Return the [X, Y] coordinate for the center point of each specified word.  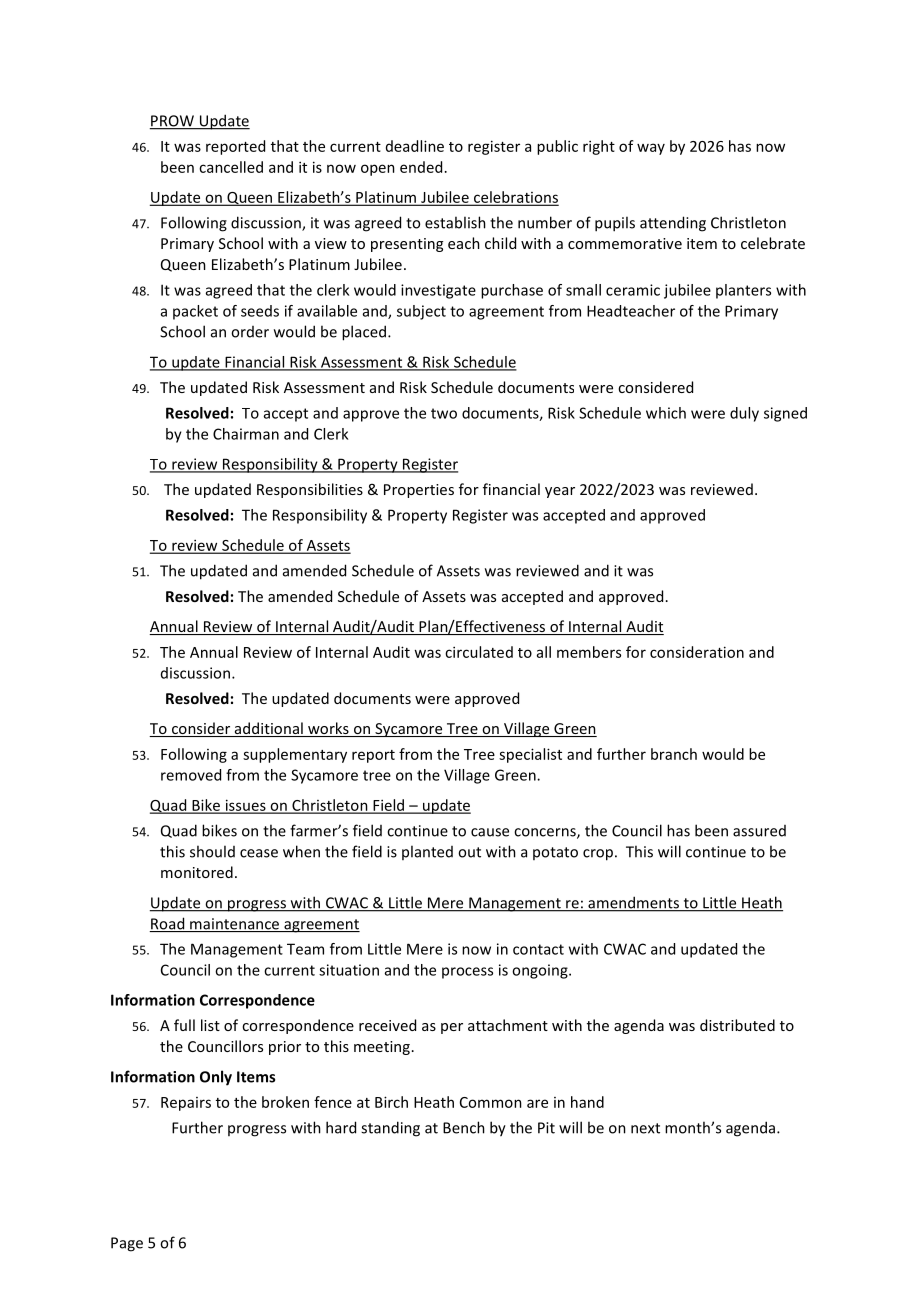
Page [127, 1244]
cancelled [231, 167]
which [666, 413]
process [467, 973]
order [250, 332]
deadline [415, 146]
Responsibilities [310, 490]
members [589, 652]
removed [191, 775]
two [444, 413]
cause [490, 832]
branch [674, 754]
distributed [737, 1025]
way [651, 149]
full [184, 1025]
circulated [479, 652]
